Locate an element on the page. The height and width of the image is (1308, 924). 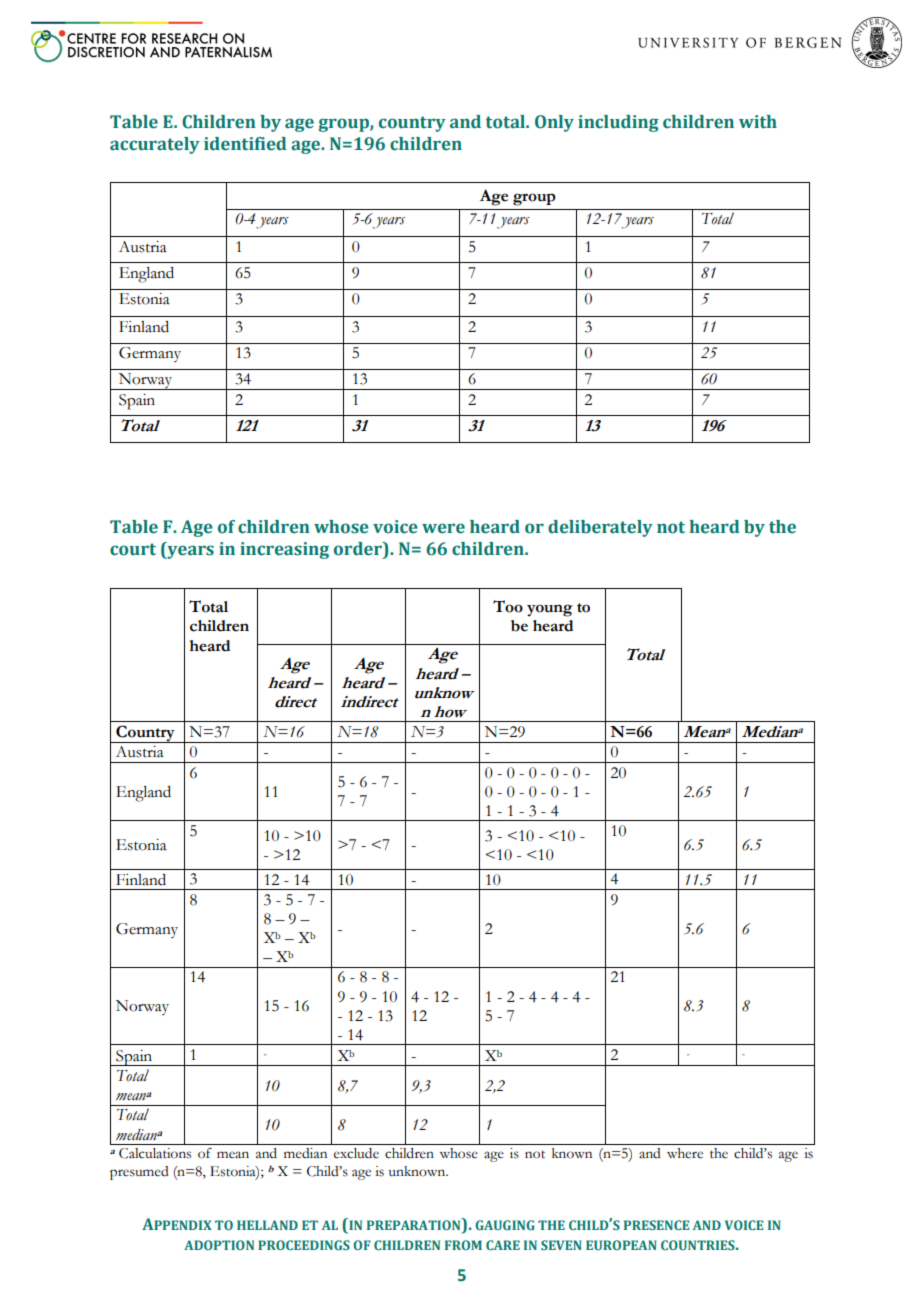
Calculations is located at coordinates (155, 1153).
